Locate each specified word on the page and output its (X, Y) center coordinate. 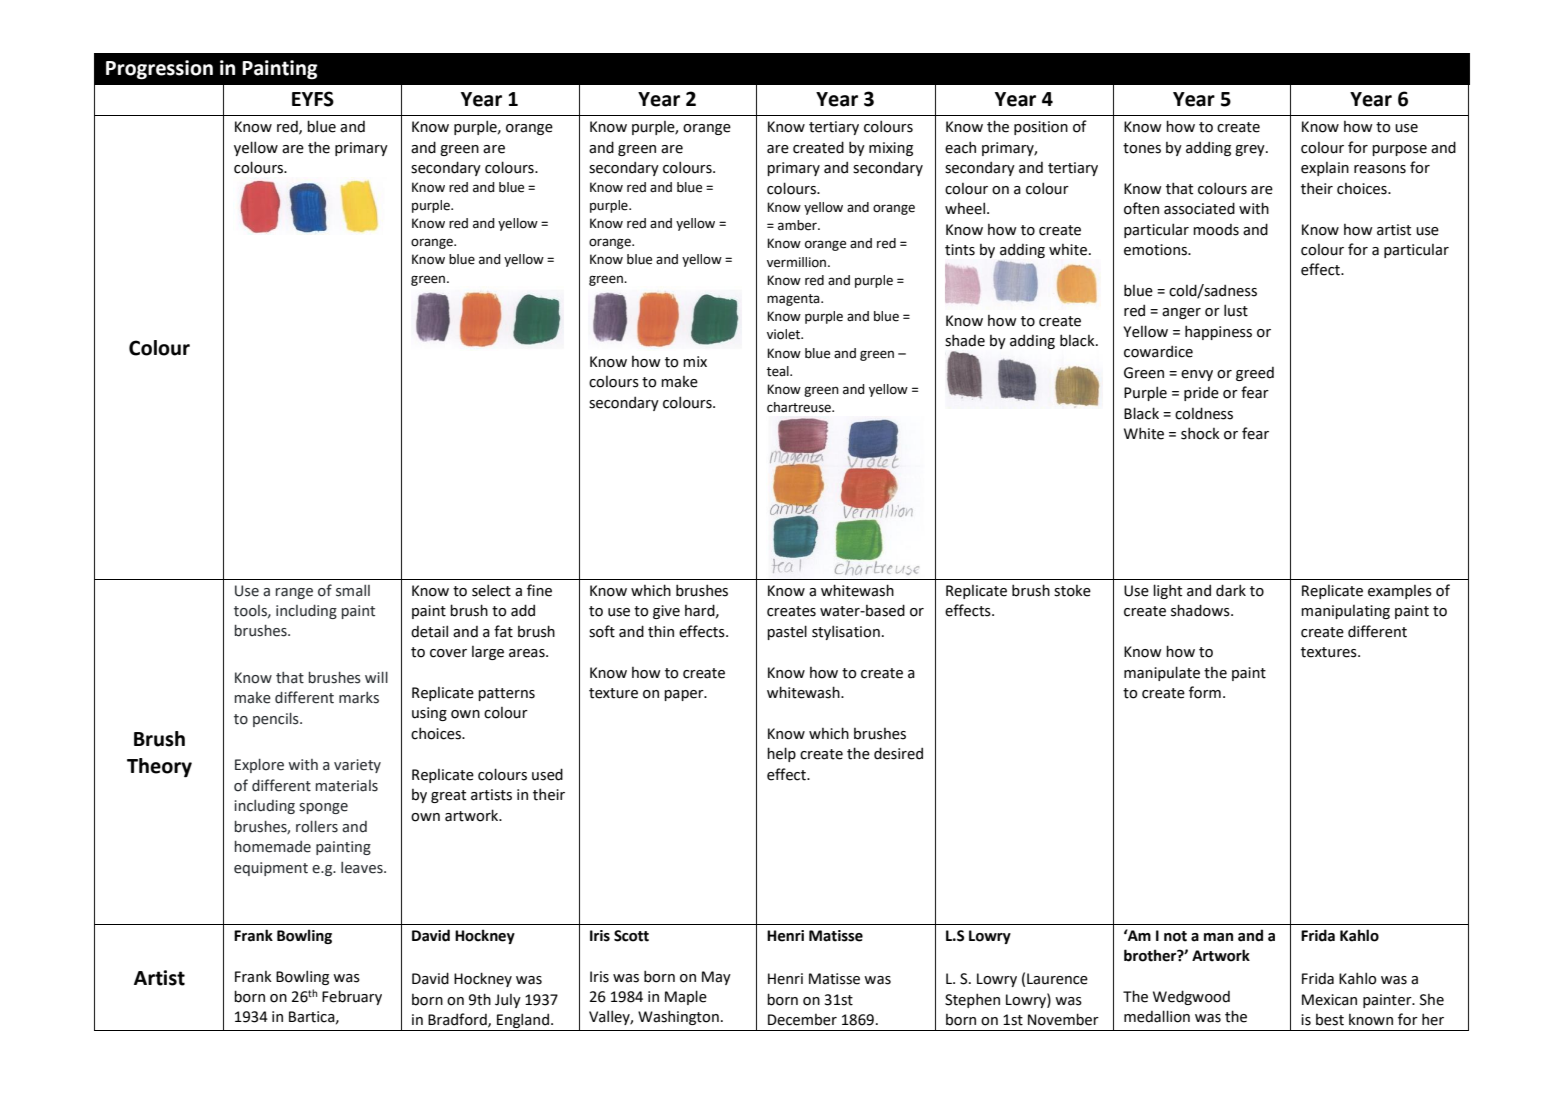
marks (359, 698)
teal (779, 371)
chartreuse (800, 407)
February (352, 997)
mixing (891, 149)
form (1205, 692)
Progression (159, 70)
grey (1251, 150)
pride (1201, 394)
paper (685, 695)
